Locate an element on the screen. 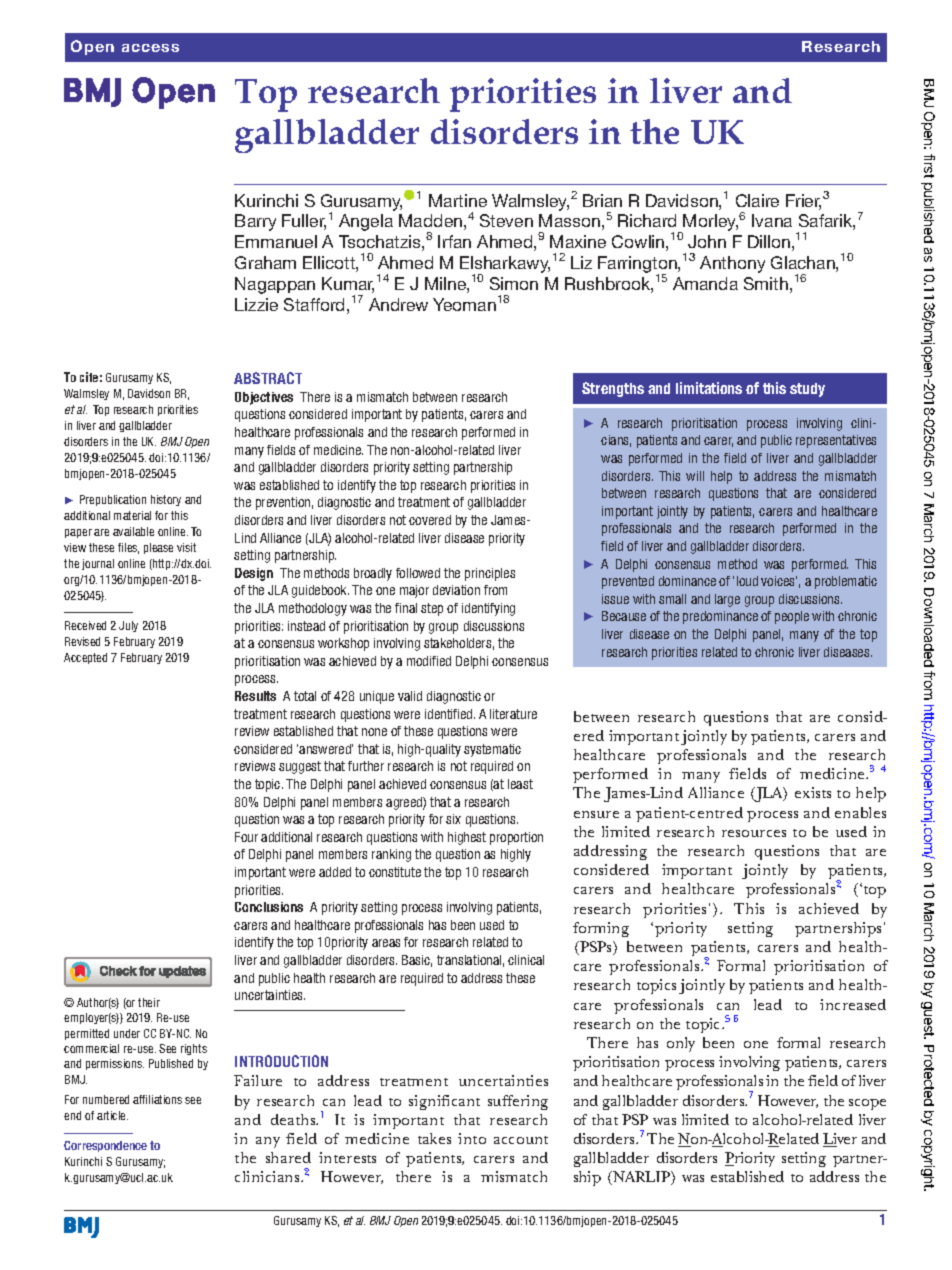 This screenshot has height=1270, width=952. Barry is located at coordinates (255, 222).
